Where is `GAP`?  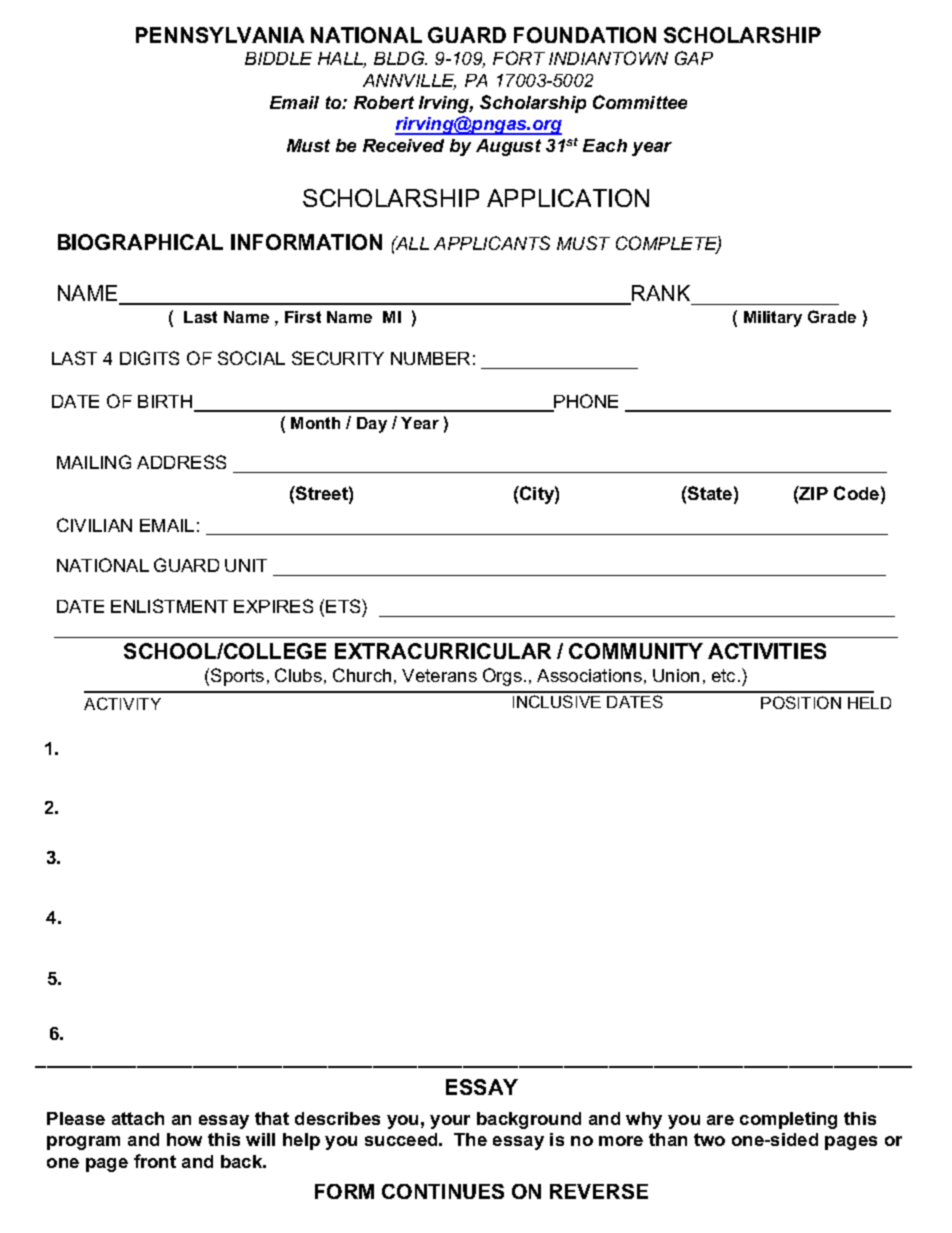
GAP is located at coordinates (694, 58).
